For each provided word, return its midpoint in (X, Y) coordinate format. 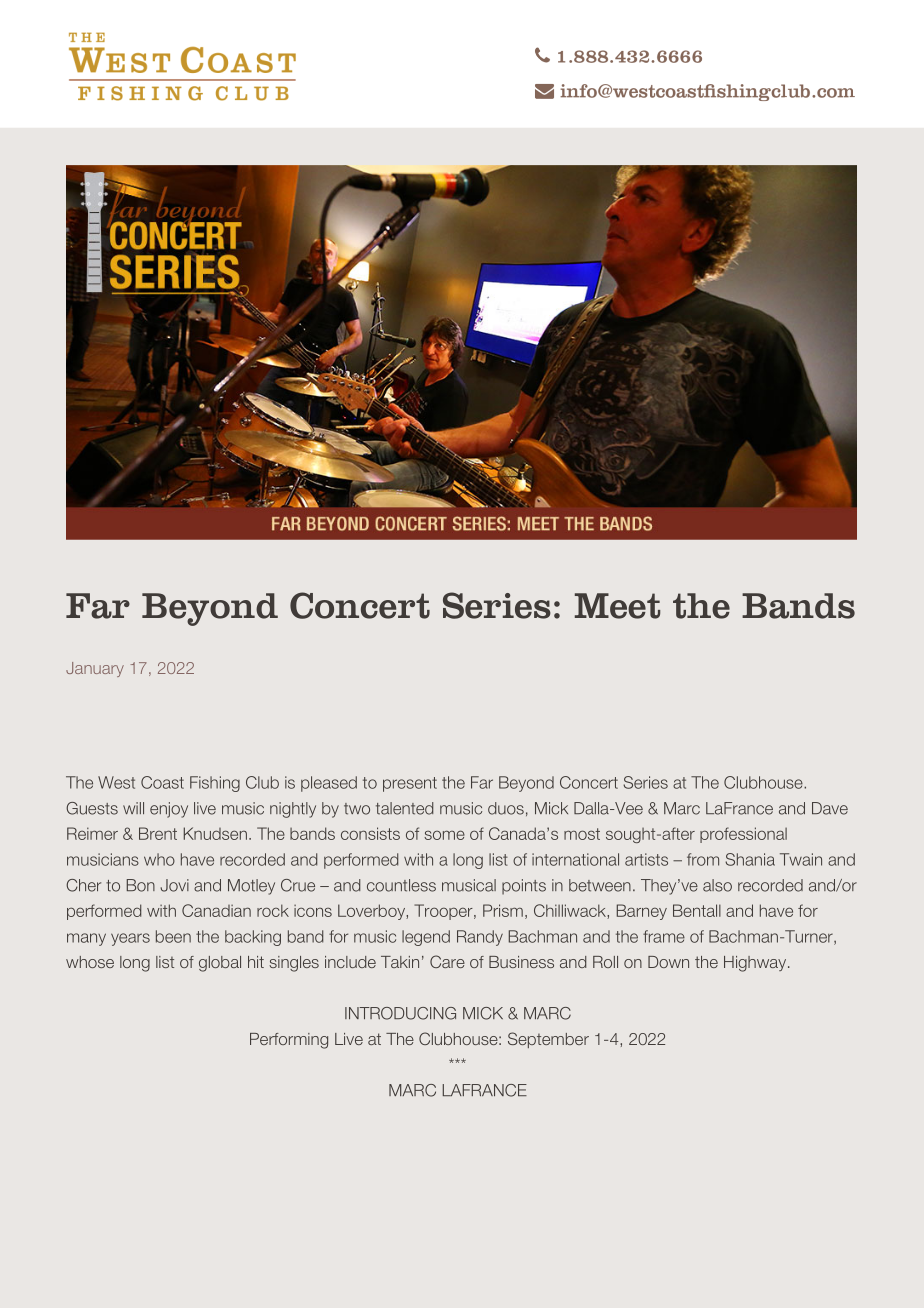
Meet (617, 606)
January (95, 669)
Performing (289, 1041)
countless (401, 885)
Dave (830, 808)
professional (743, 835)
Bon (141, 885)
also (717, 885)
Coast (162, 782)
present (410, 784)
